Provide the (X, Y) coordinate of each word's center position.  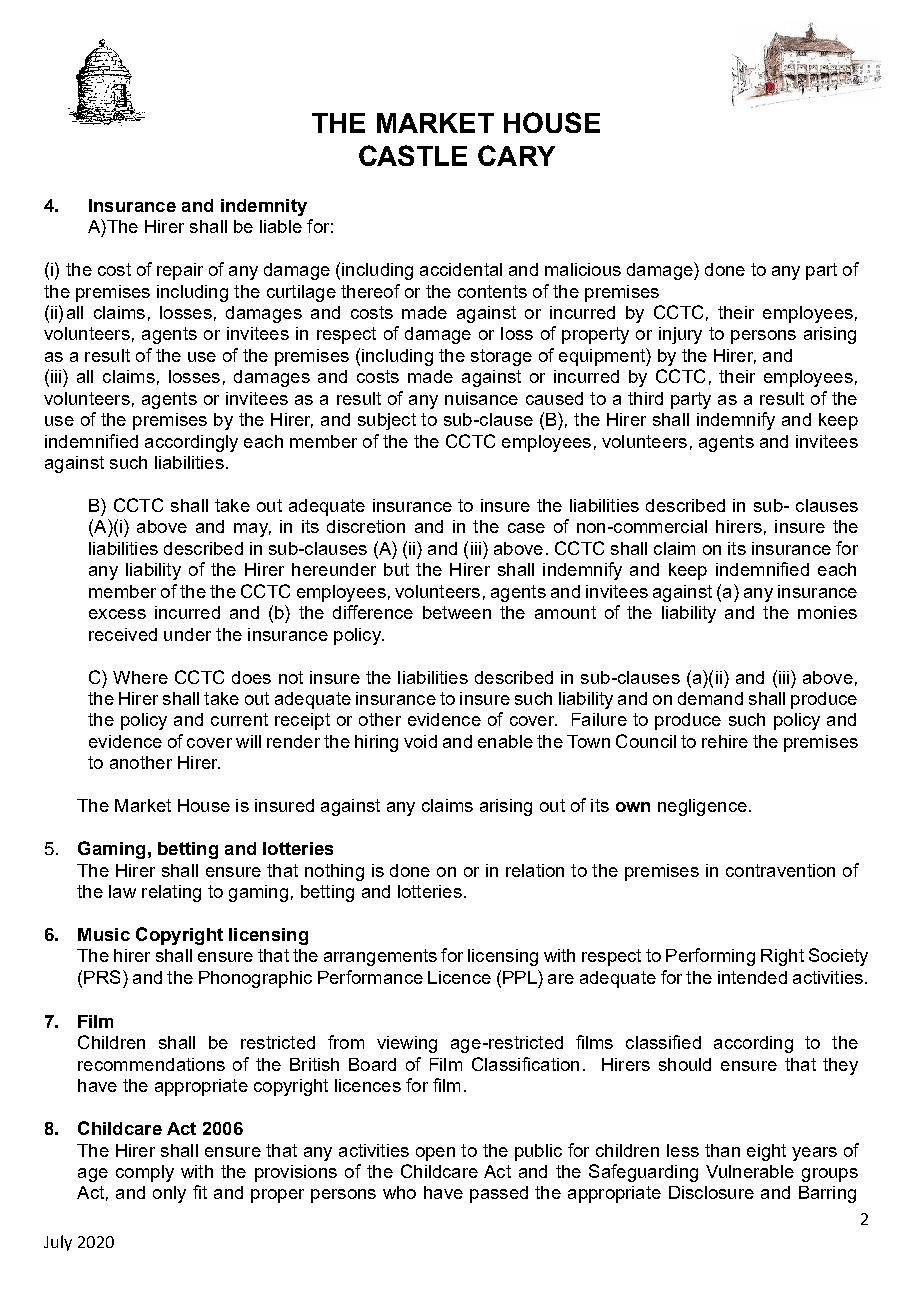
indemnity (264, 207)
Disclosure (711, 1192)
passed (499, 1194)
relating (171, 893)
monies (827, 612)
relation (535, 870)
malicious (583, 269)
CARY (516, 155)
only (169, 1194)
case (526, 528)
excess (117, 614)
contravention (780, 870)
